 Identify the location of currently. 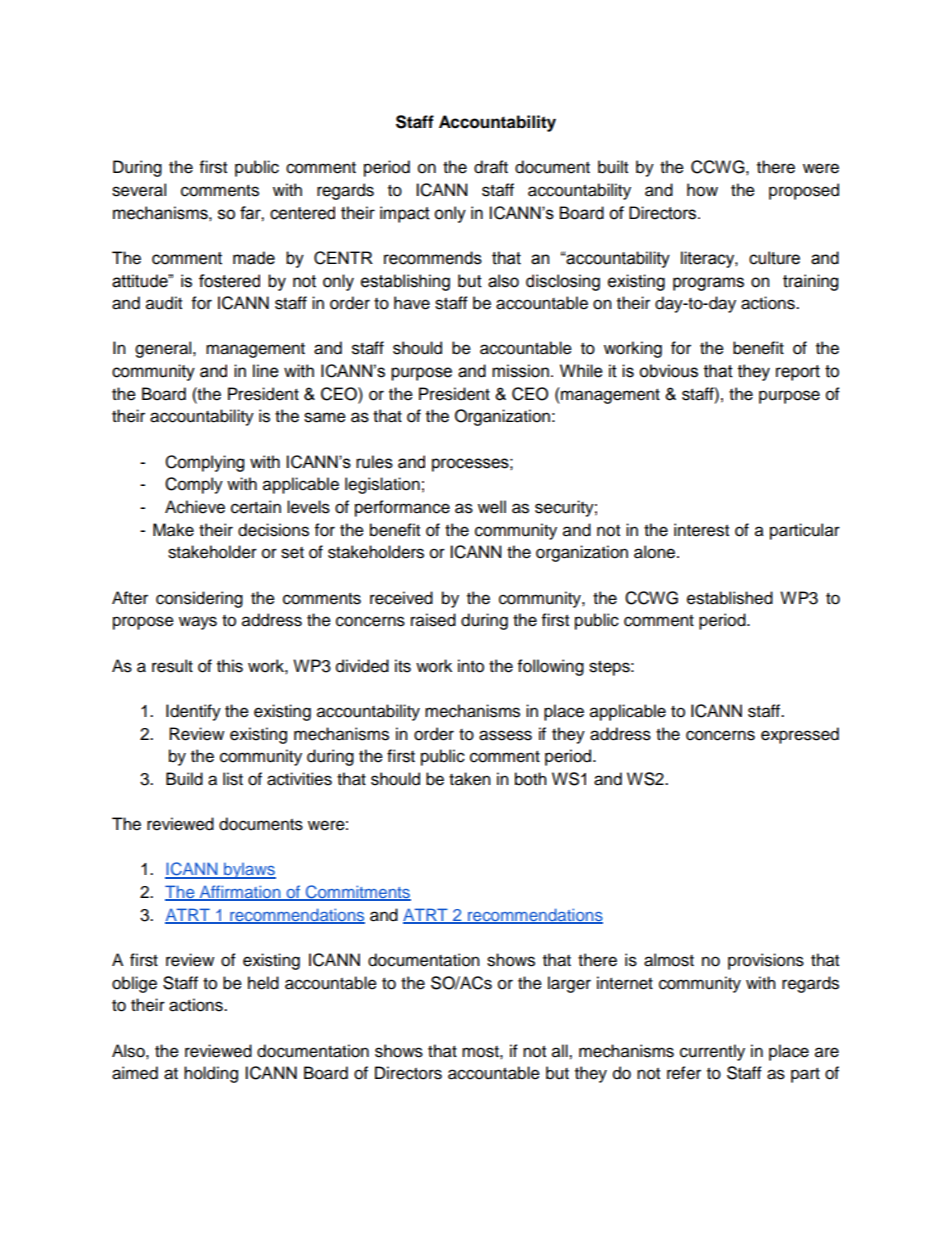
(712, 1052).
